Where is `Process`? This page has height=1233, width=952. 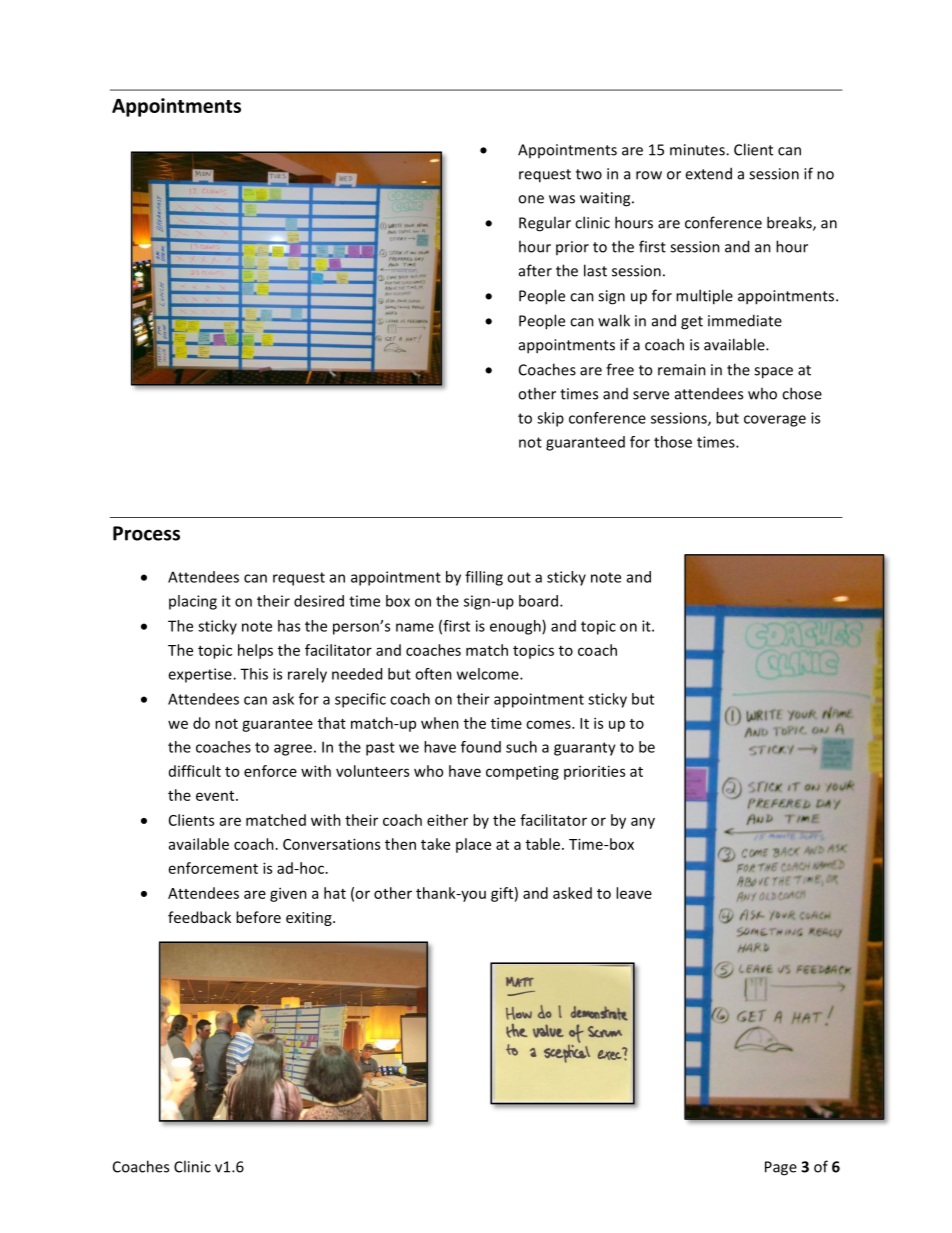
Process is located at coordinates (146, 533).
